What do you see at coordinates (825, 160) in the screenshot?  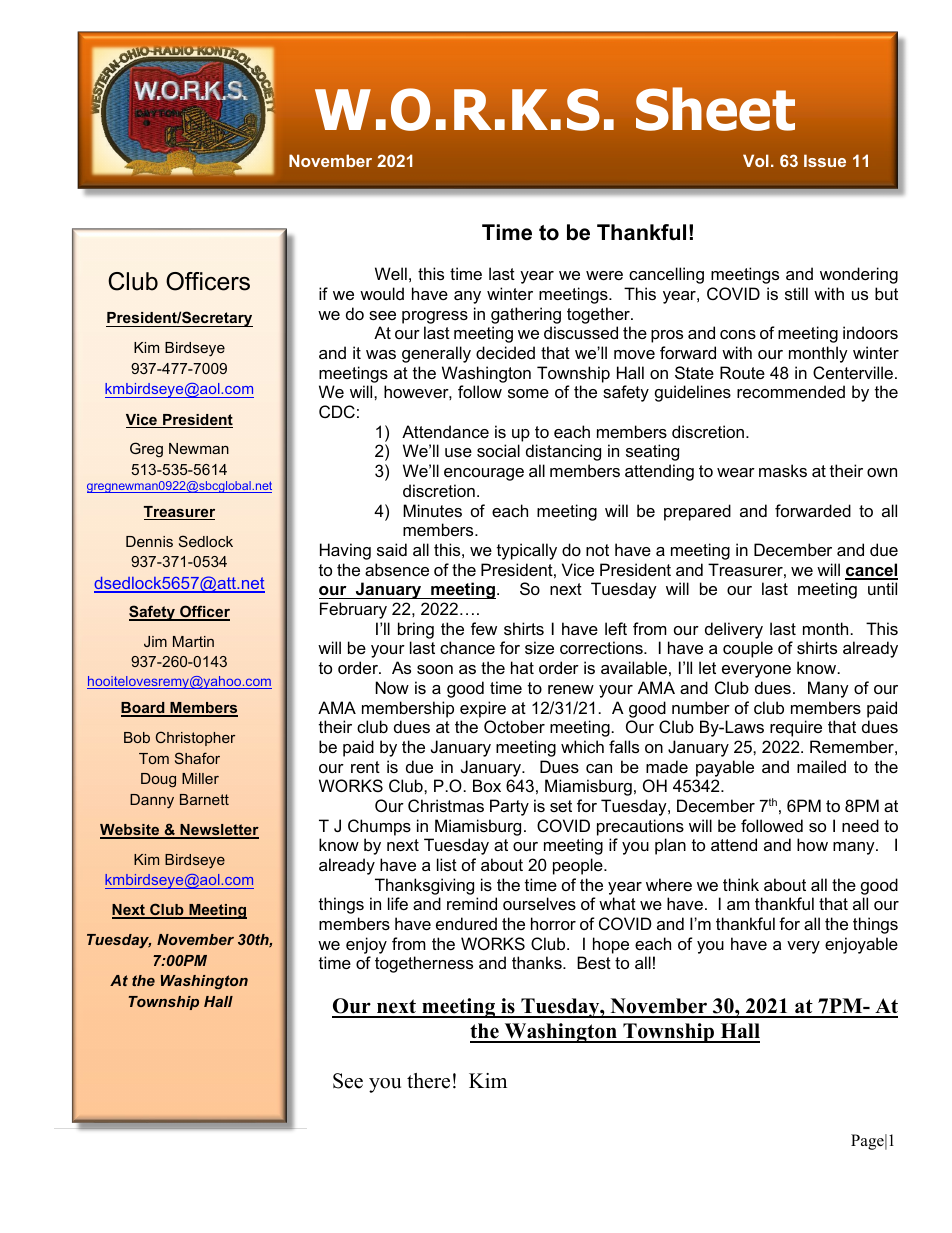 I see `Issue` at bounding box center [825, 160].
